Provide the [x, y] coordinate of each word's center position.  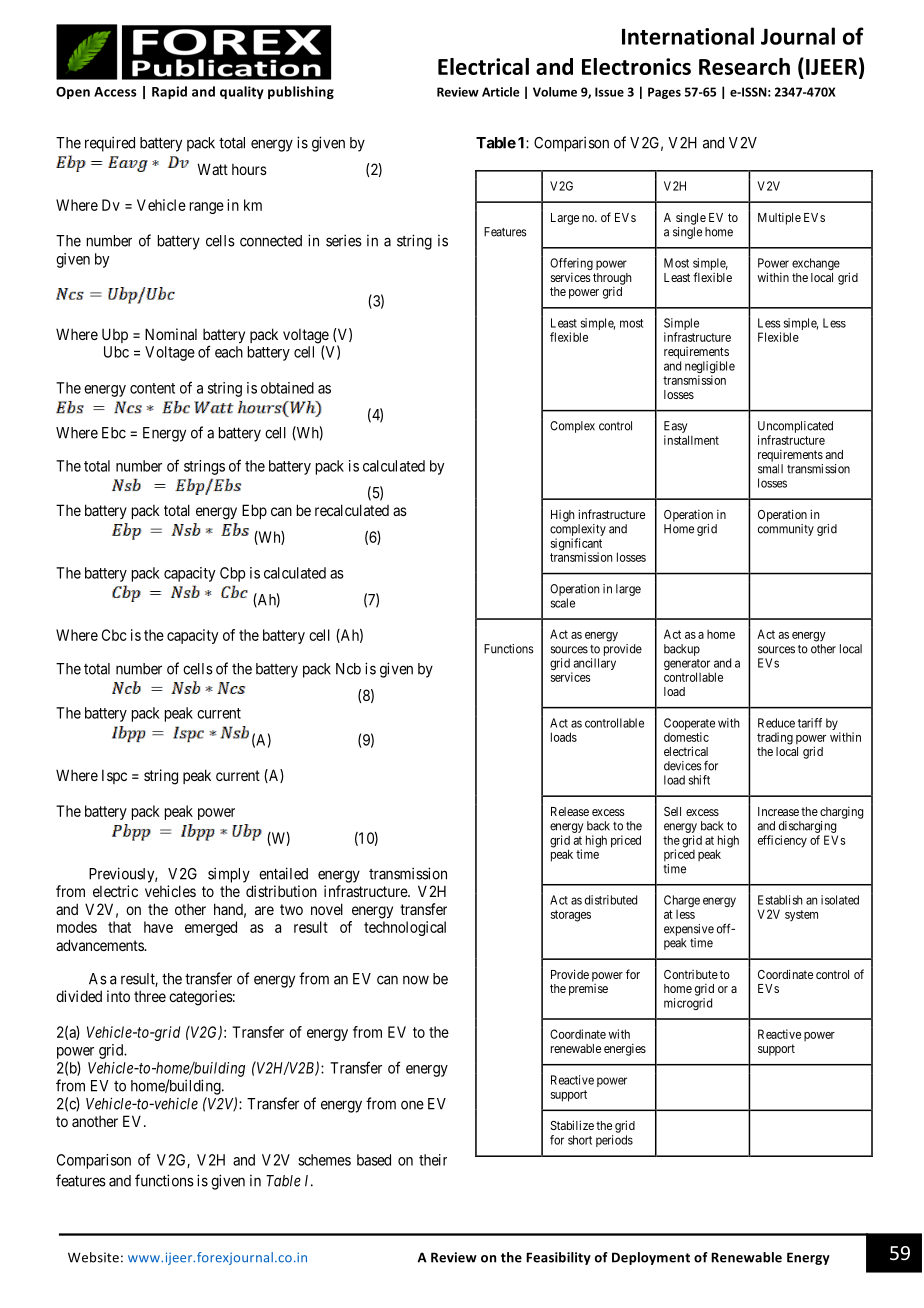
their [433, 1160]
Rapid [169, 92]
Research [744, 66]
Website [93, 1257]
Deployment [651, 1258]
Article [500, 92]
